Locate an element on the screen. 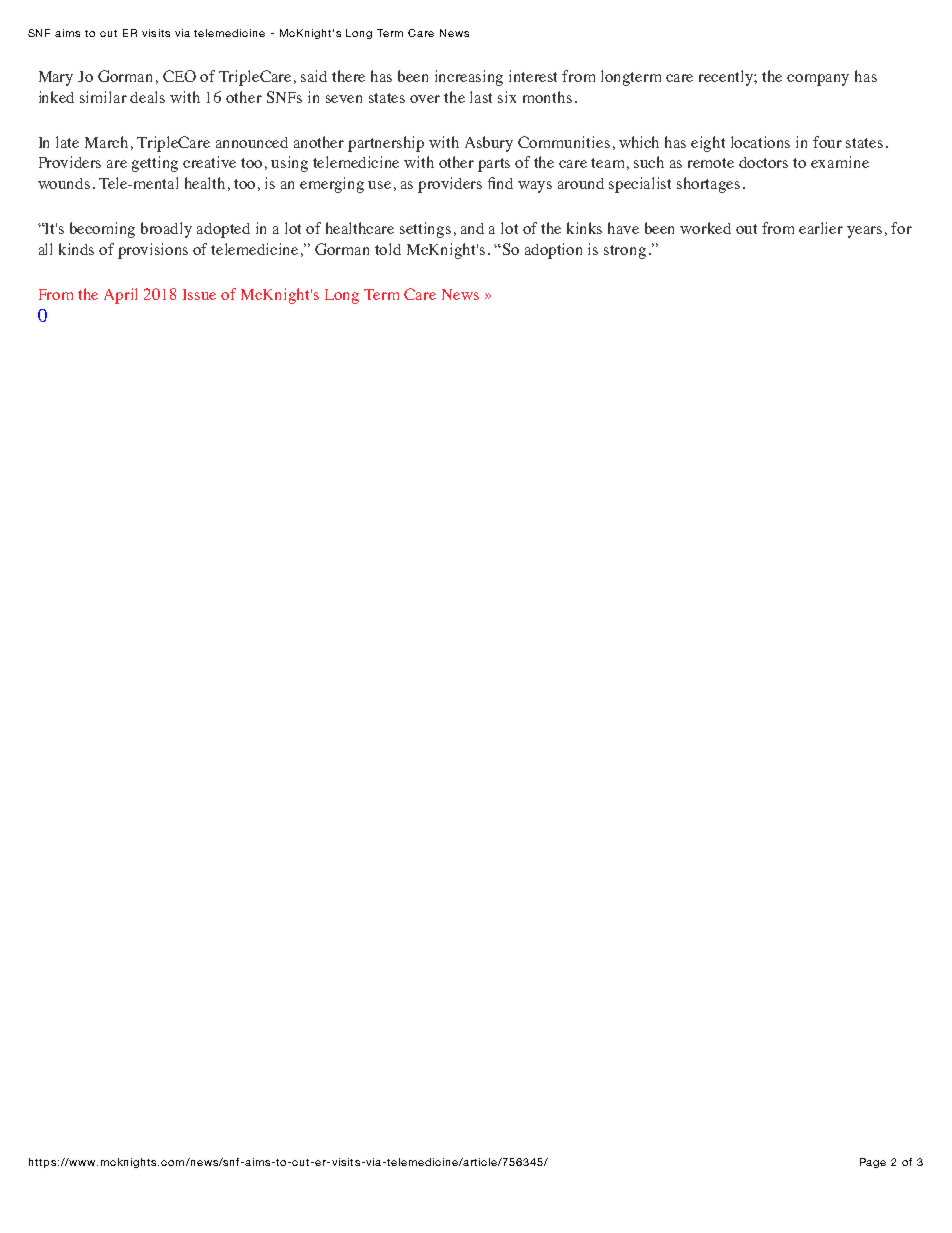 The width and height of the screenshot is (952, 1233). deals is located at coordinates (147, 97).
